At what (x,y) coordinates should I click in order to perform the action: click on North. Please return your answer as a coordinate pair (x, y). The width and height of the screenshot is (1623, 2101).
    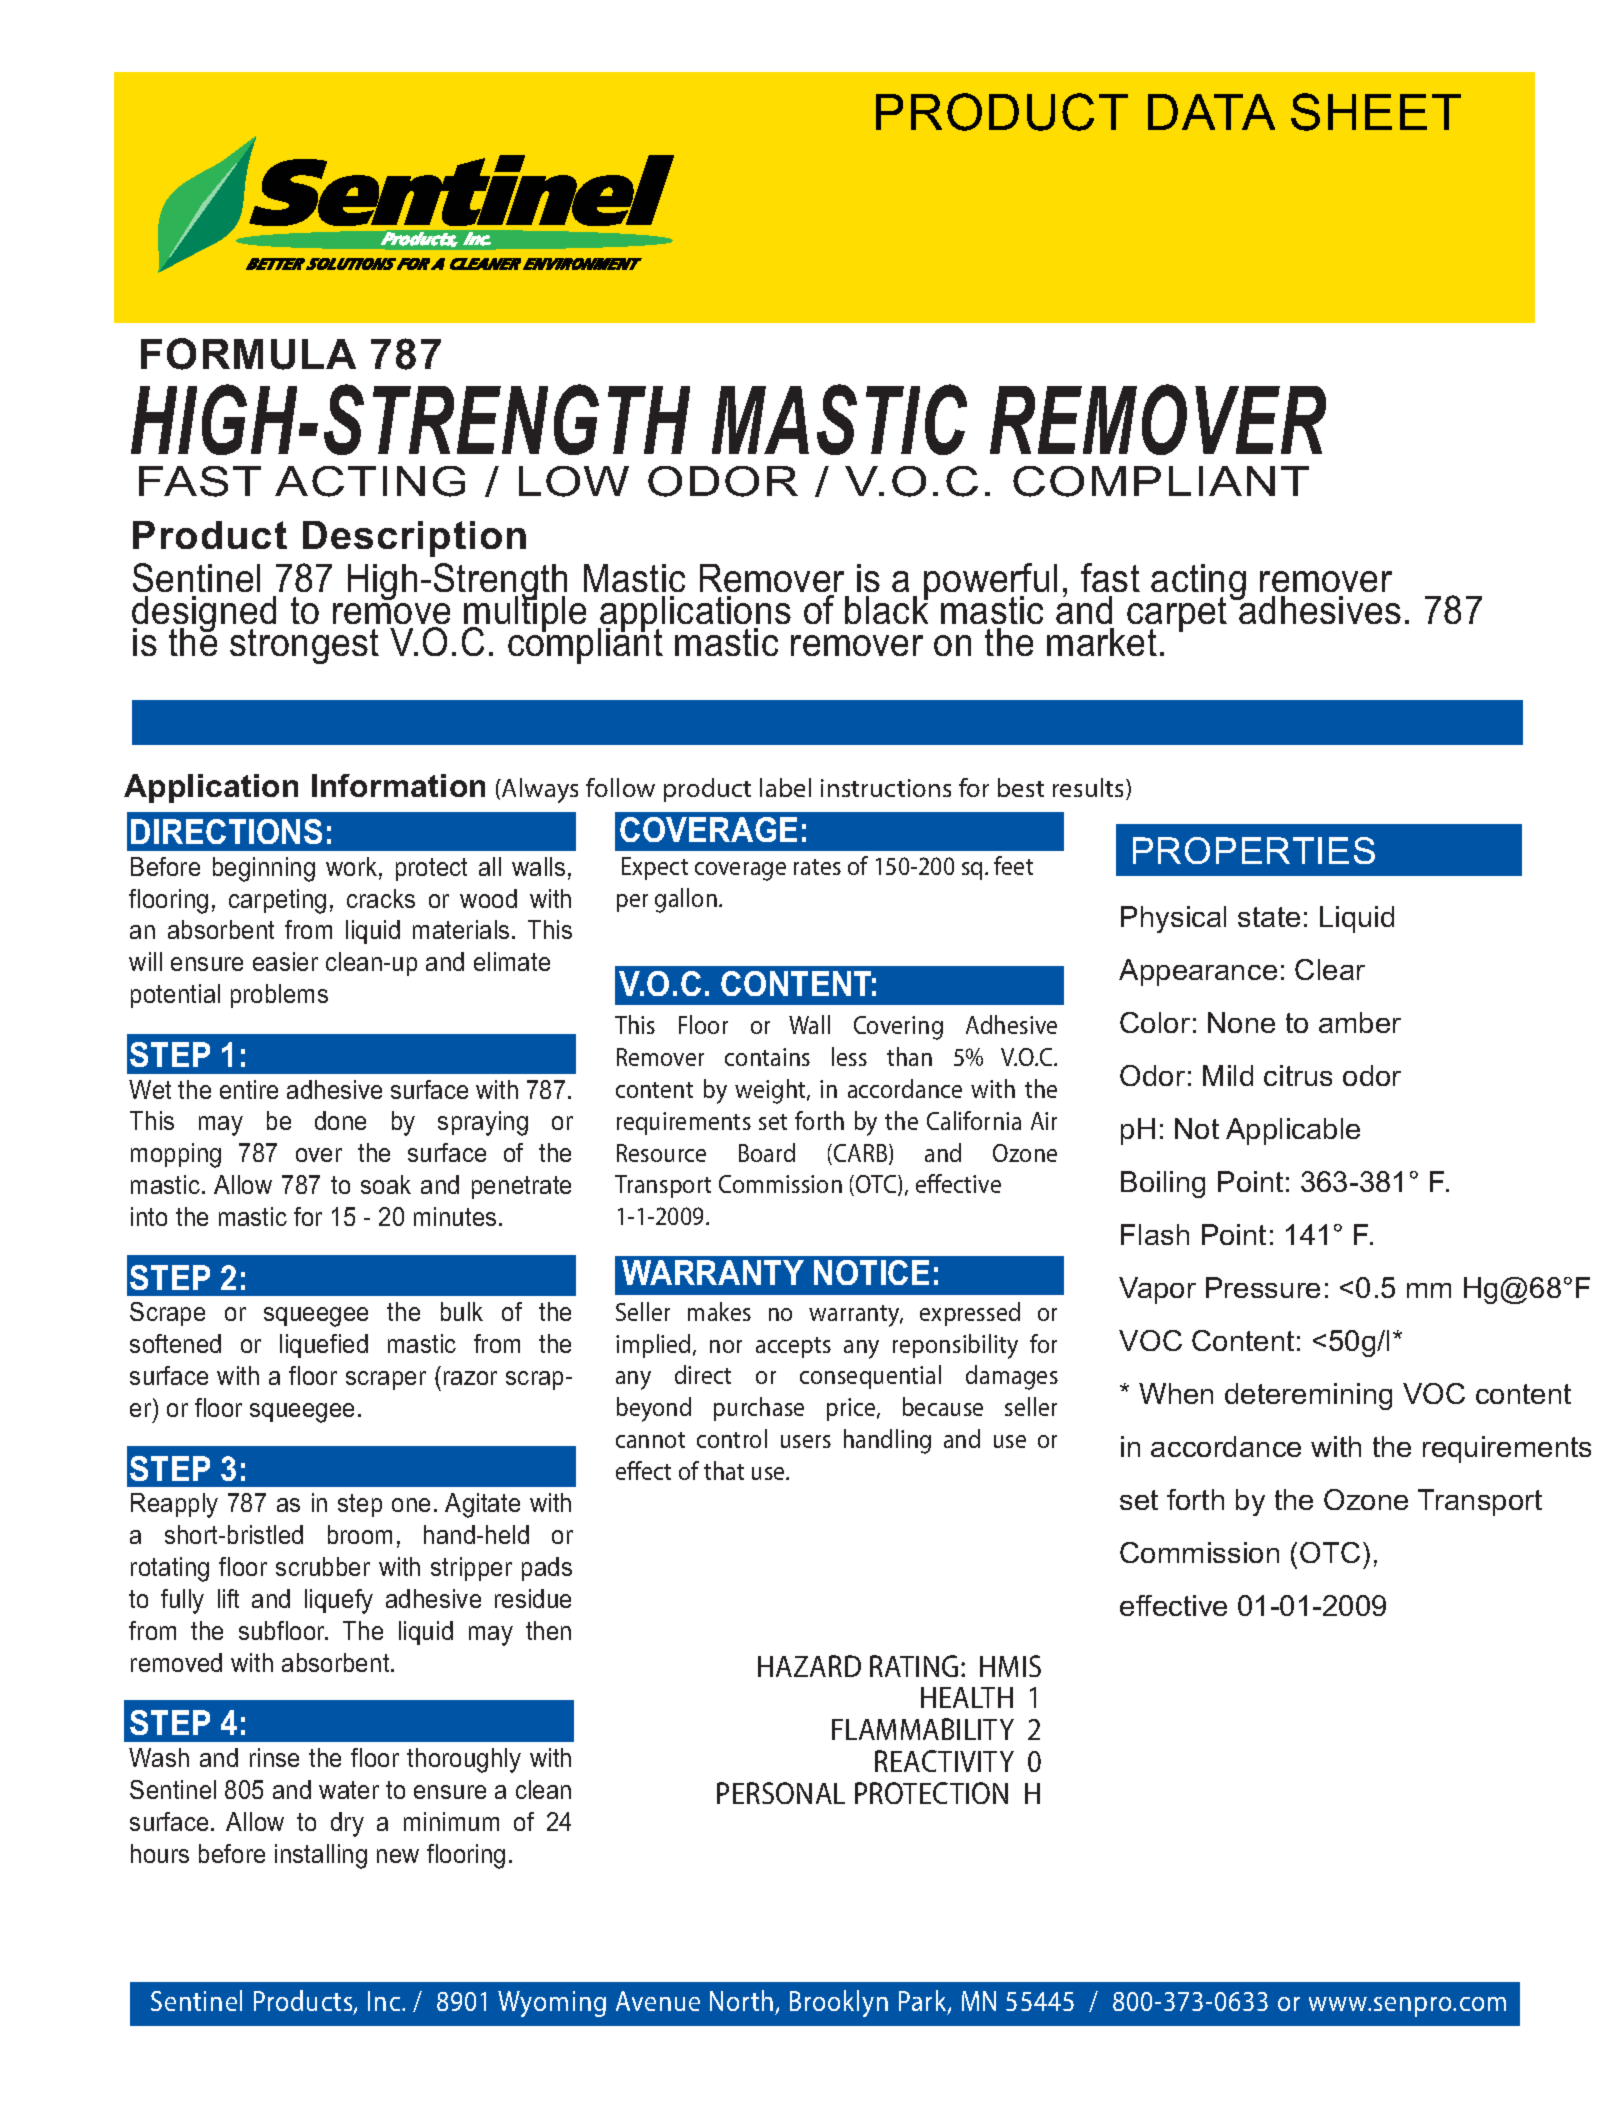
    Looking at the image, I should click on (741, 2000).
